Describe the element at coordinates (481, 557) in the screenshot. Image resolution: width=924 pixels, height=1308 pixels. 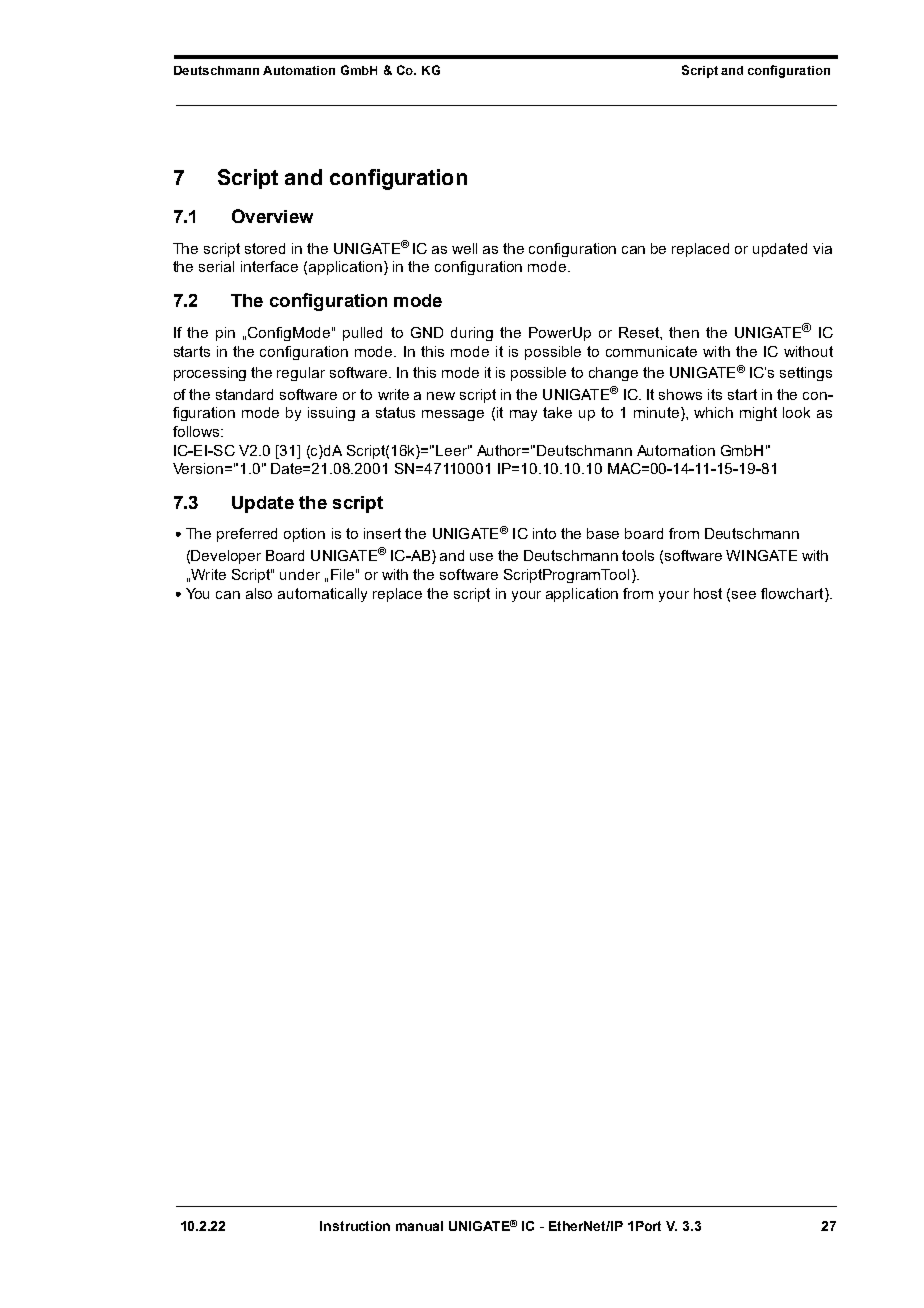
I see `use` at that location.
